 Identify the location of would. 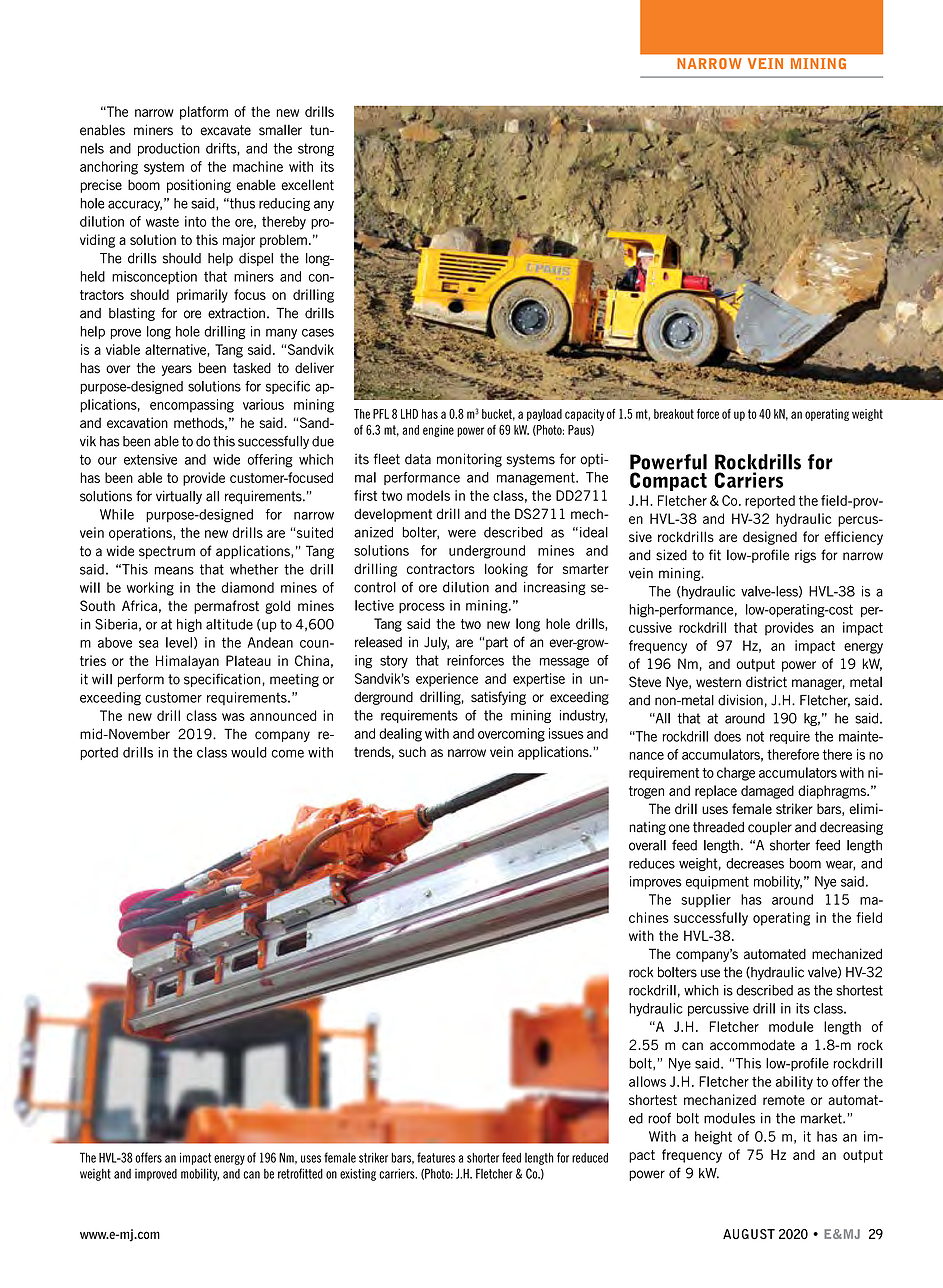
(249, 752).
